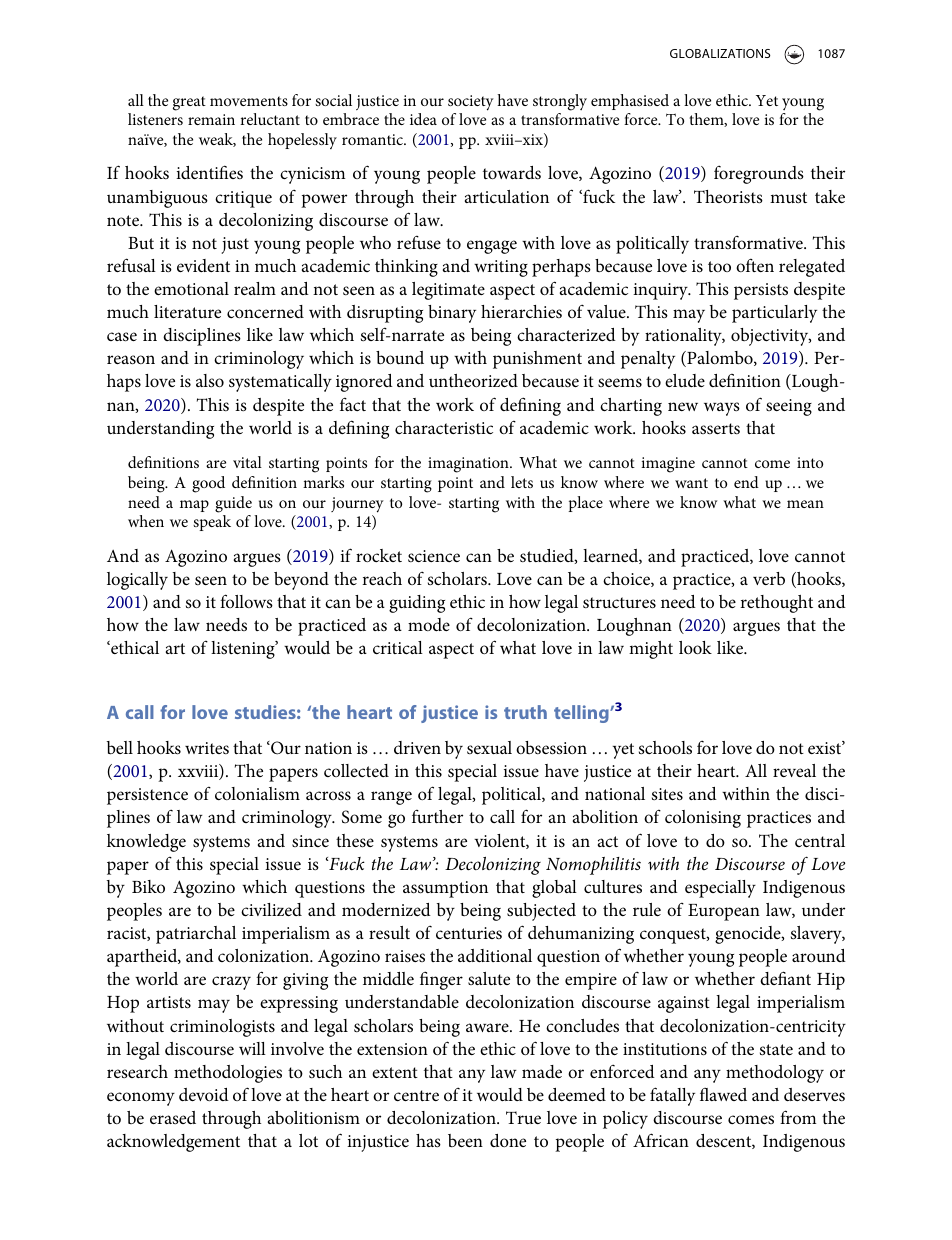 This screenshot has height=1240, width=952. What do you see at coordinates (208, 484) in the screenshot?
I see `good` at bounding box center [208, 484].
